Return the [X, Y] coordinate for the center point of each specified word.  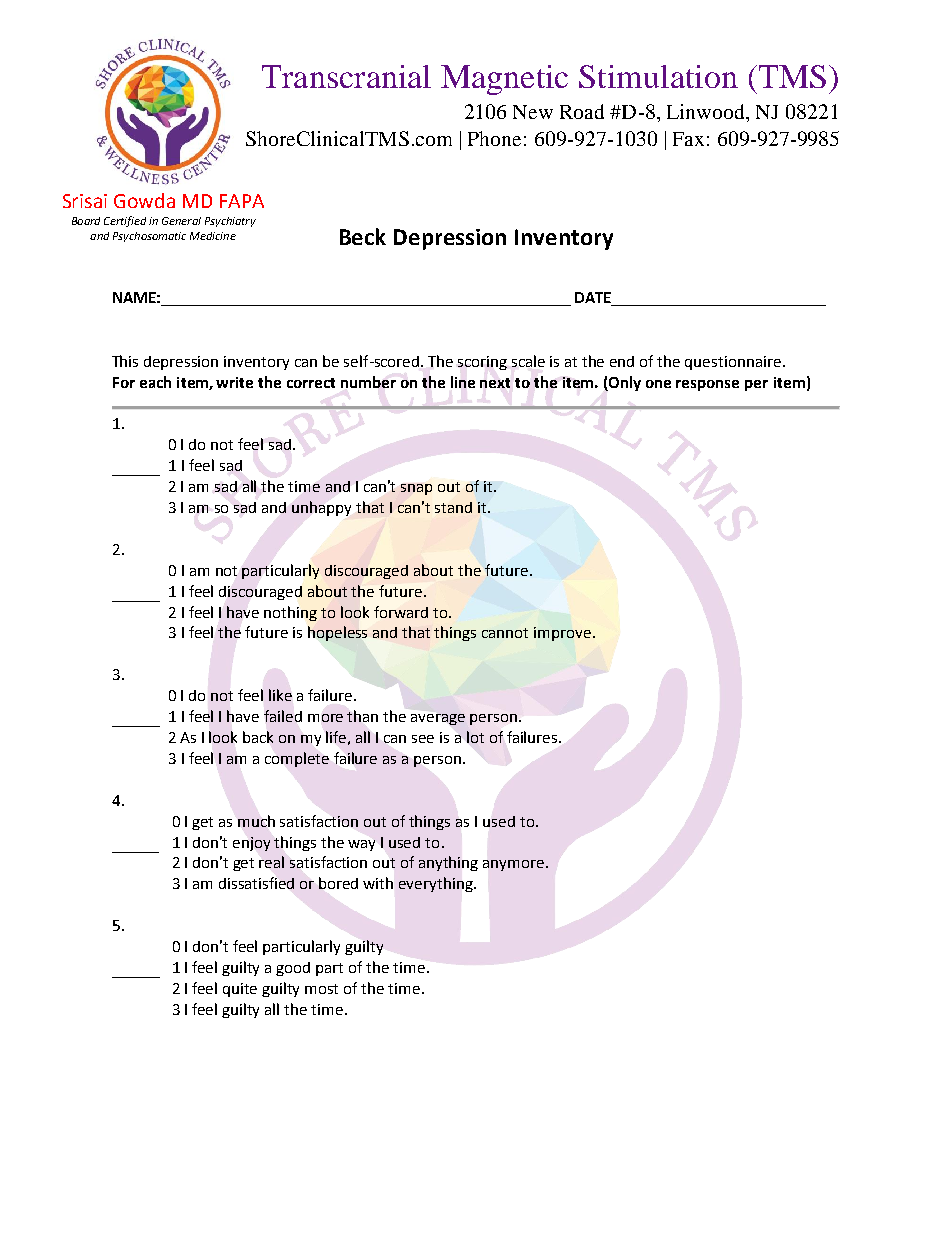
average [438, 719]
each [155, 382]
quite [240, 990]
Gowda [144, 200]
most [321, 989]
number [368, 382]
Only [624, 383]
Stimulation [658, 76]
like [280, 695]
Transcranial [346, 76]
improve [562, 634]
